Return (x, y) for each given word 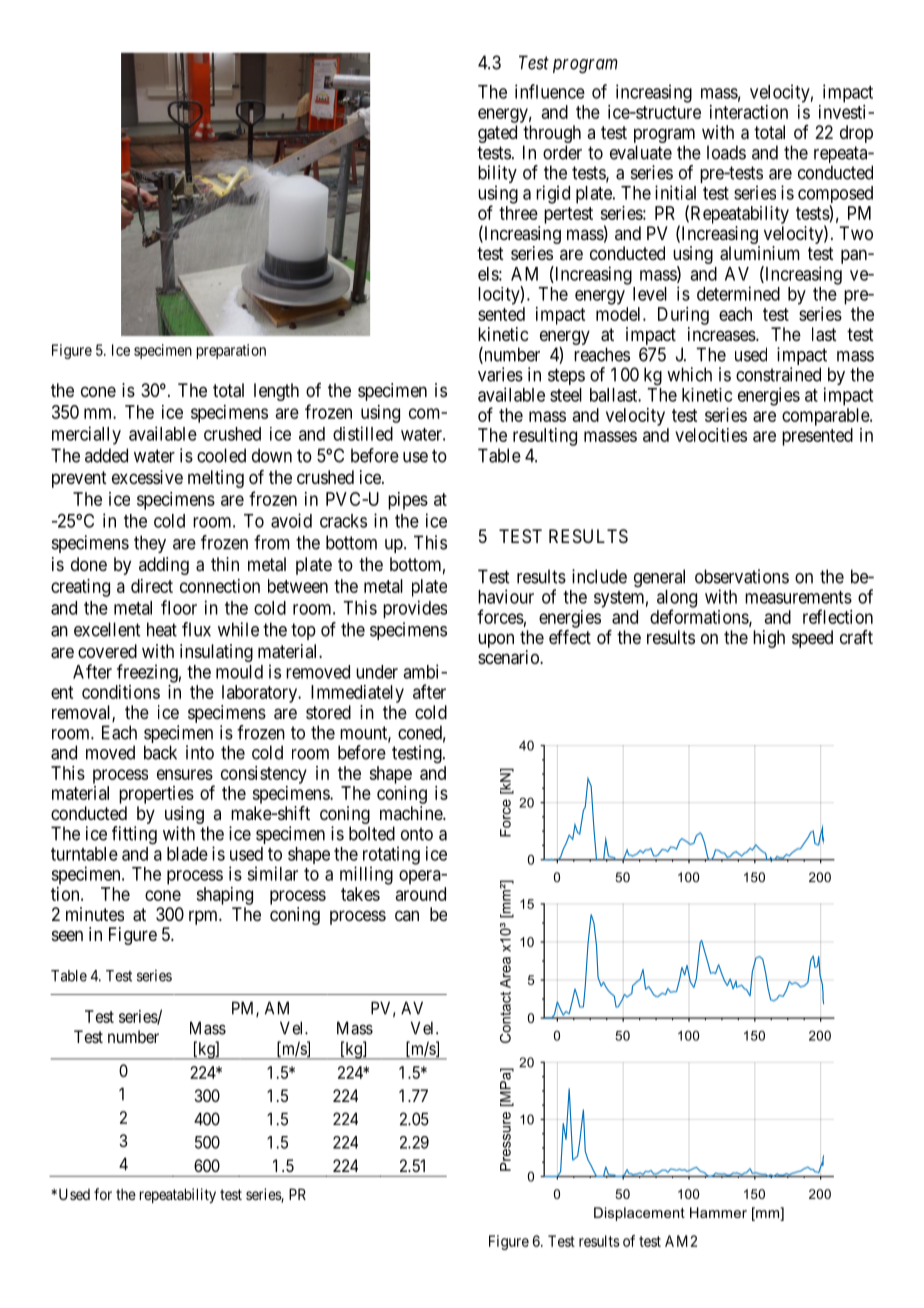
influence (550, 91)
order (562, 152)
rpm (204, 917)
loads (726, 152)
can (407, 915)
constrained (778, 374)
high (769, 639)
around (421, 894)
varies (500, 374)
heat (162, 629)
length (276, 392)
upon (496, 640)
